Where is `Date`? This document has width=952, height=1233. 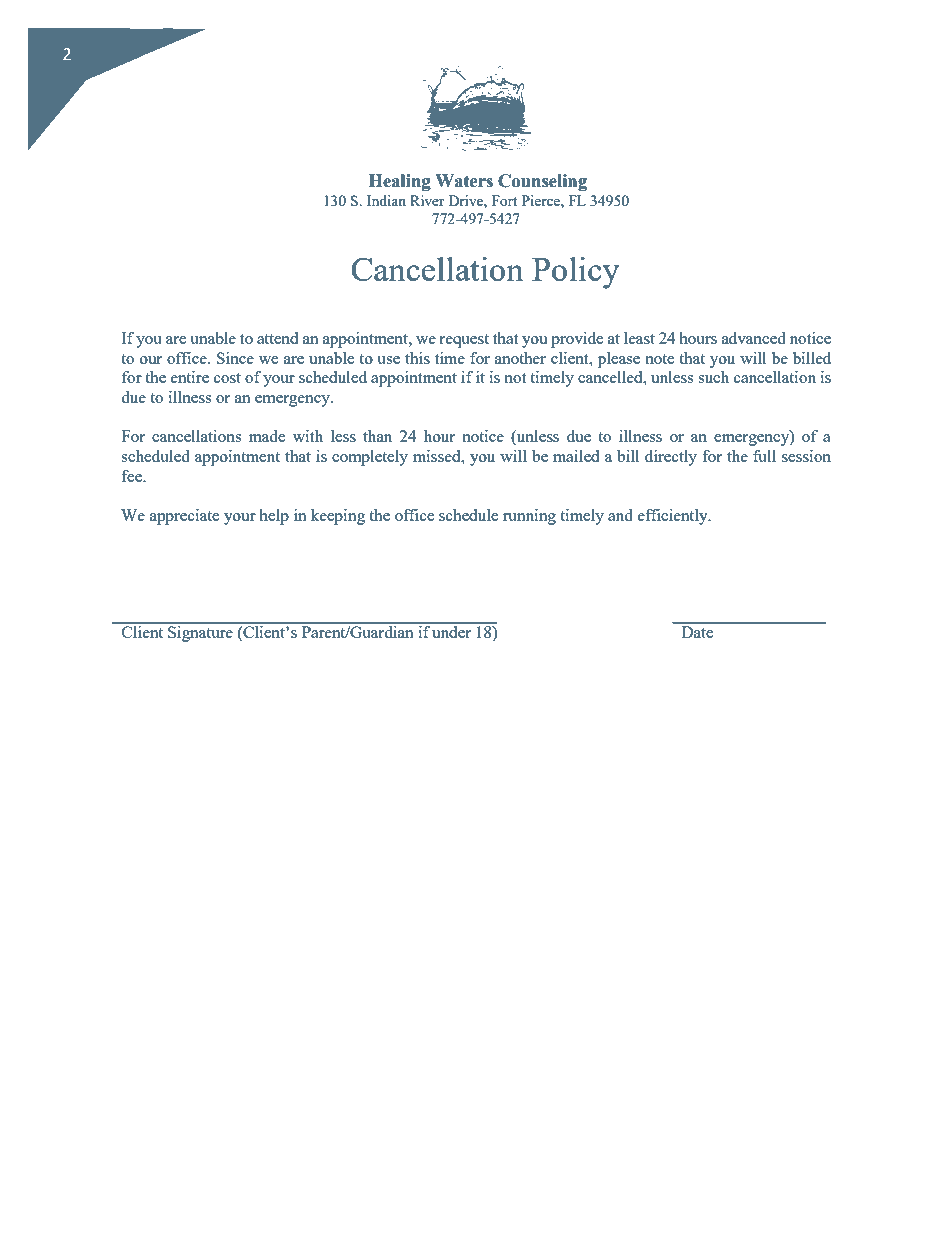
Date is located at coordinates (697, 632).
